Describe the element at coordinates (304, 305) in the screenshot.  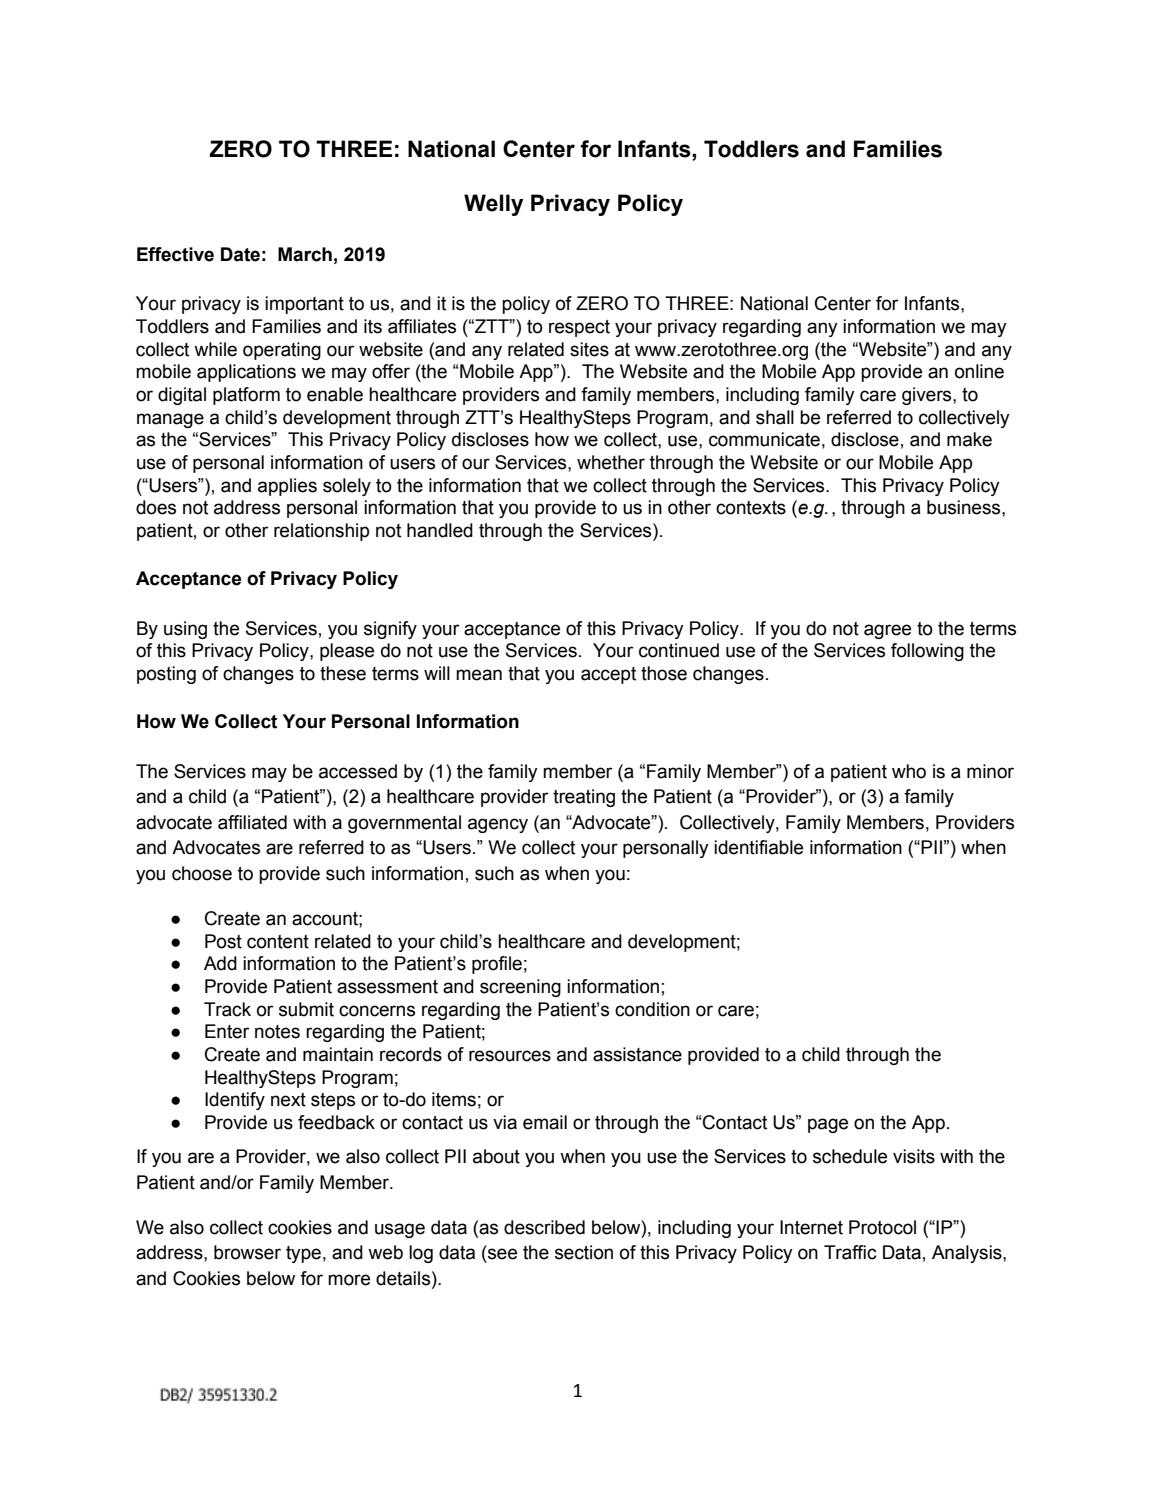
I see `important` at that location.
